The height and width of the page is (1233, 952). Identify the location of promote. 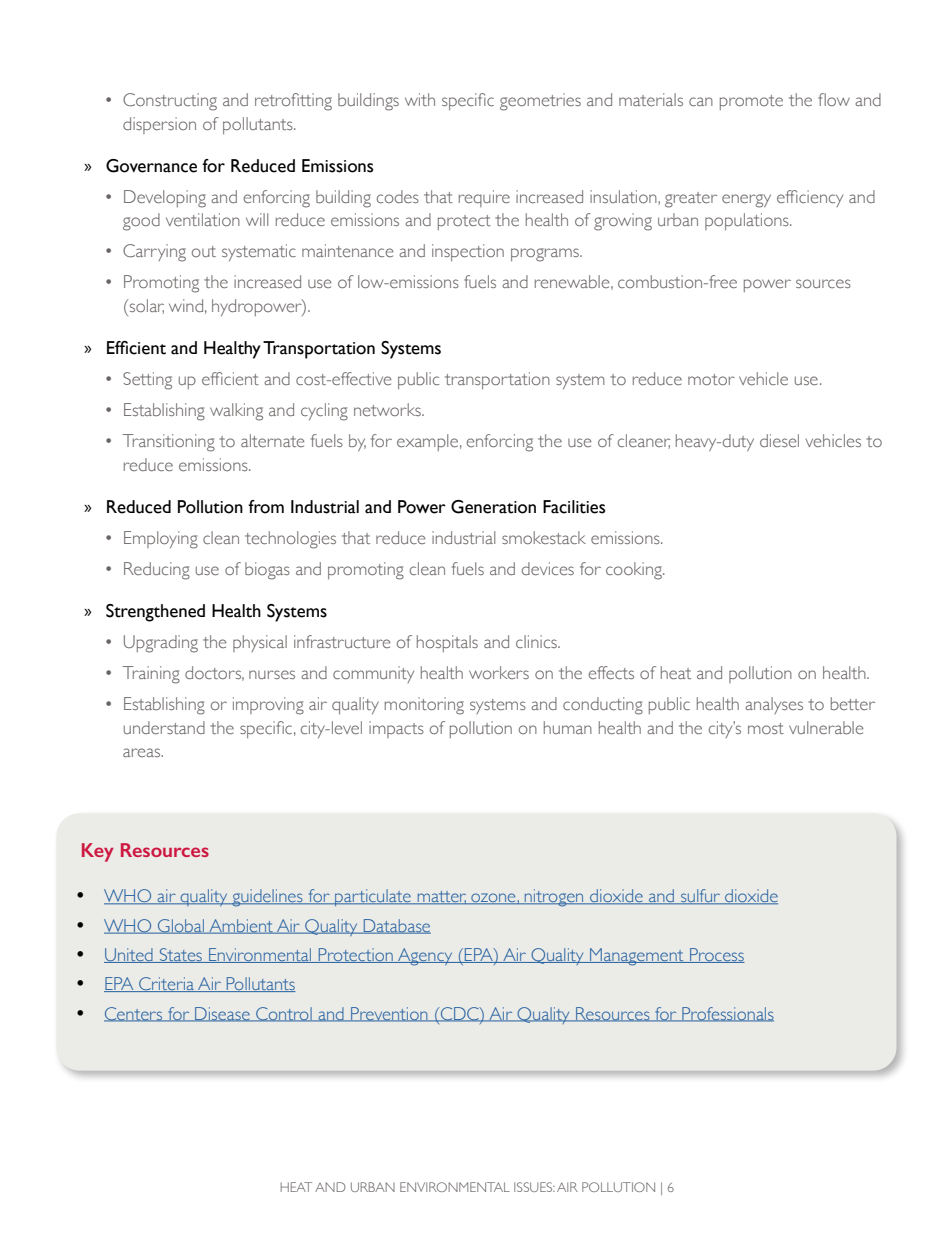
(751, 102).
